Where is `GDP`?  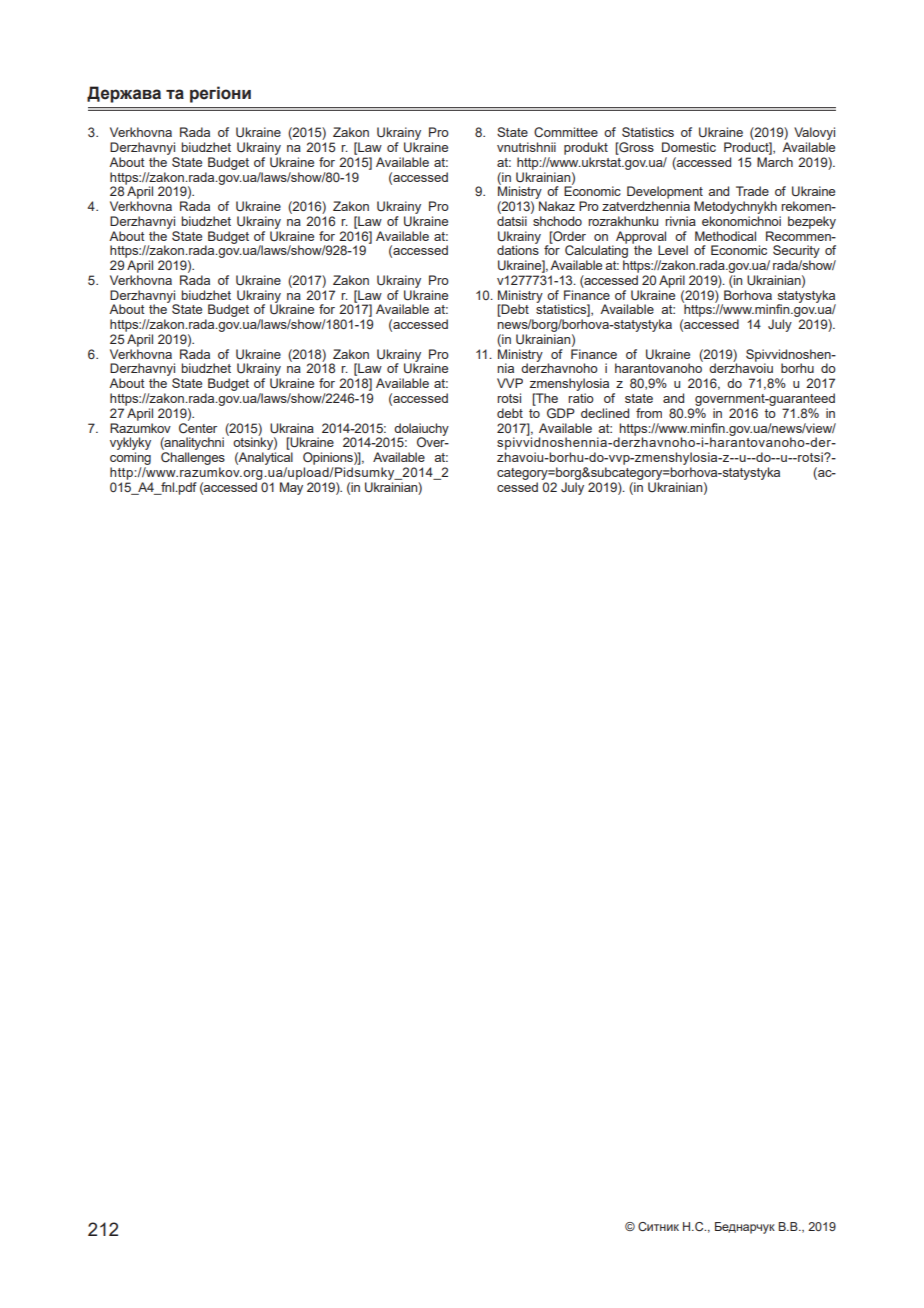 GDP is located at coordinates (561, 413).
